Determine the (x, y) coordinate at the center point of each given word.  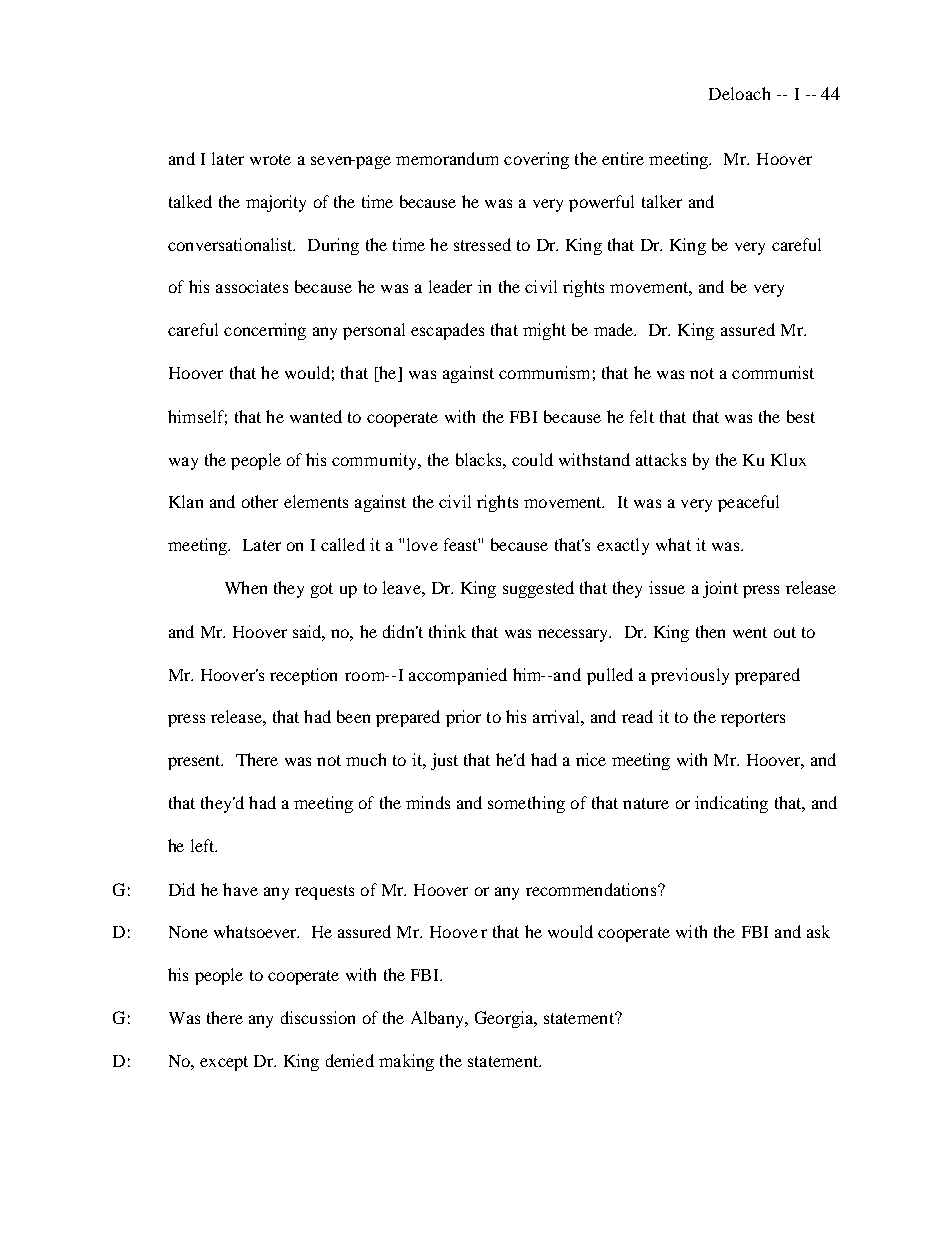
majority (276, 203)
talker (662, 201)
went (750, 632)
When (246, 587)
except (224, 1063)
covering (536, 160)
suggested (538, 589)
